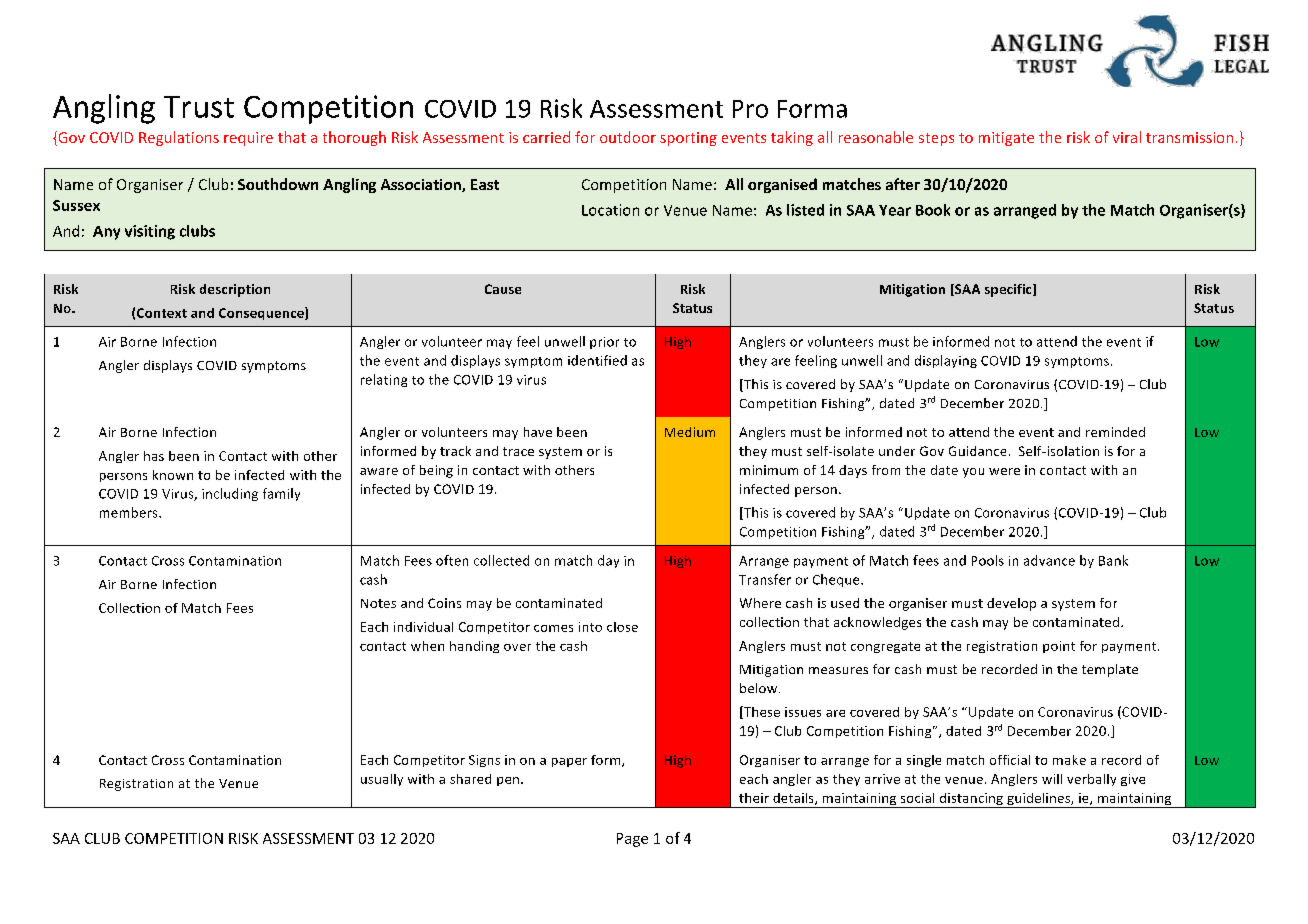 The image size is (1308, 924). Describe the element at coordinates (173, 475) in the document. I see `known` at that location.
